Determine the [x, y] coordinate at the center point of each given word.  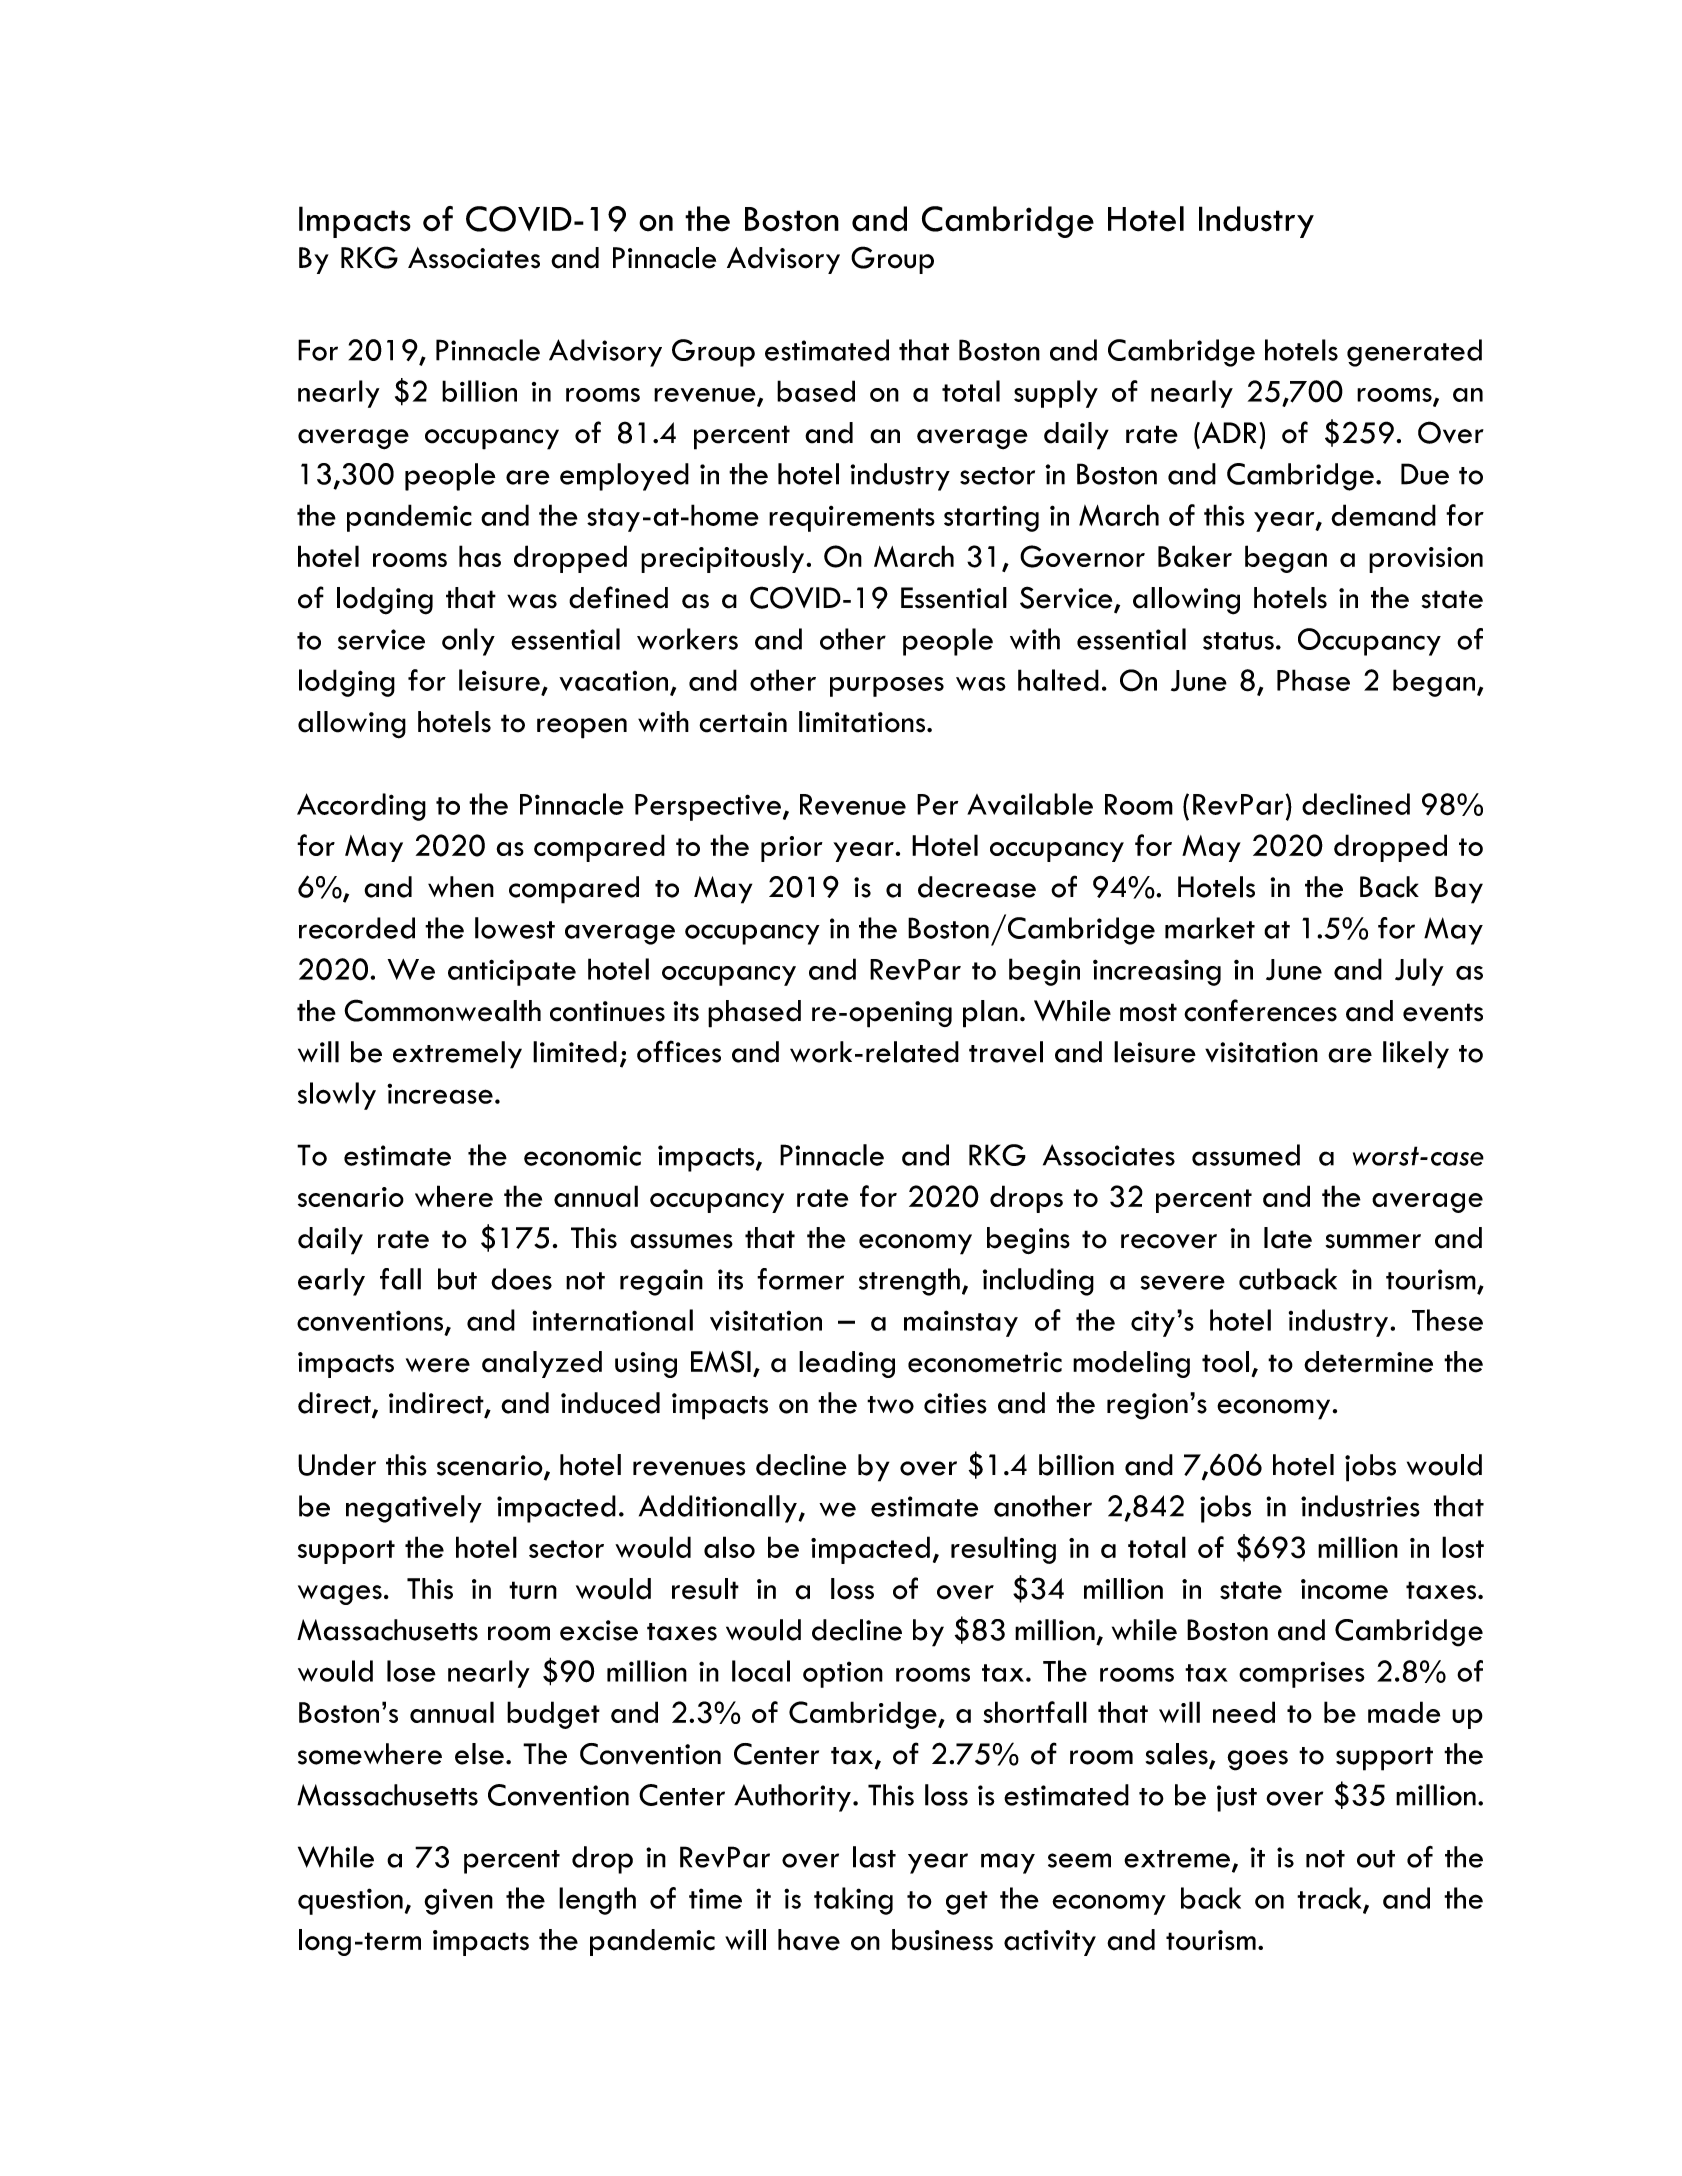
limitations [863, 722]
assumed [1246, 1155]
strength [909, 1282]
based [816, 391]
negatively [414, 1509]
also [729, 1547]
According [361, 807]
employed [624, 477]
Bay [1459, 890]
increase [440, 1093]
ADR [1227, 432]
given [458, 1901]
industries [1360, 1506]
